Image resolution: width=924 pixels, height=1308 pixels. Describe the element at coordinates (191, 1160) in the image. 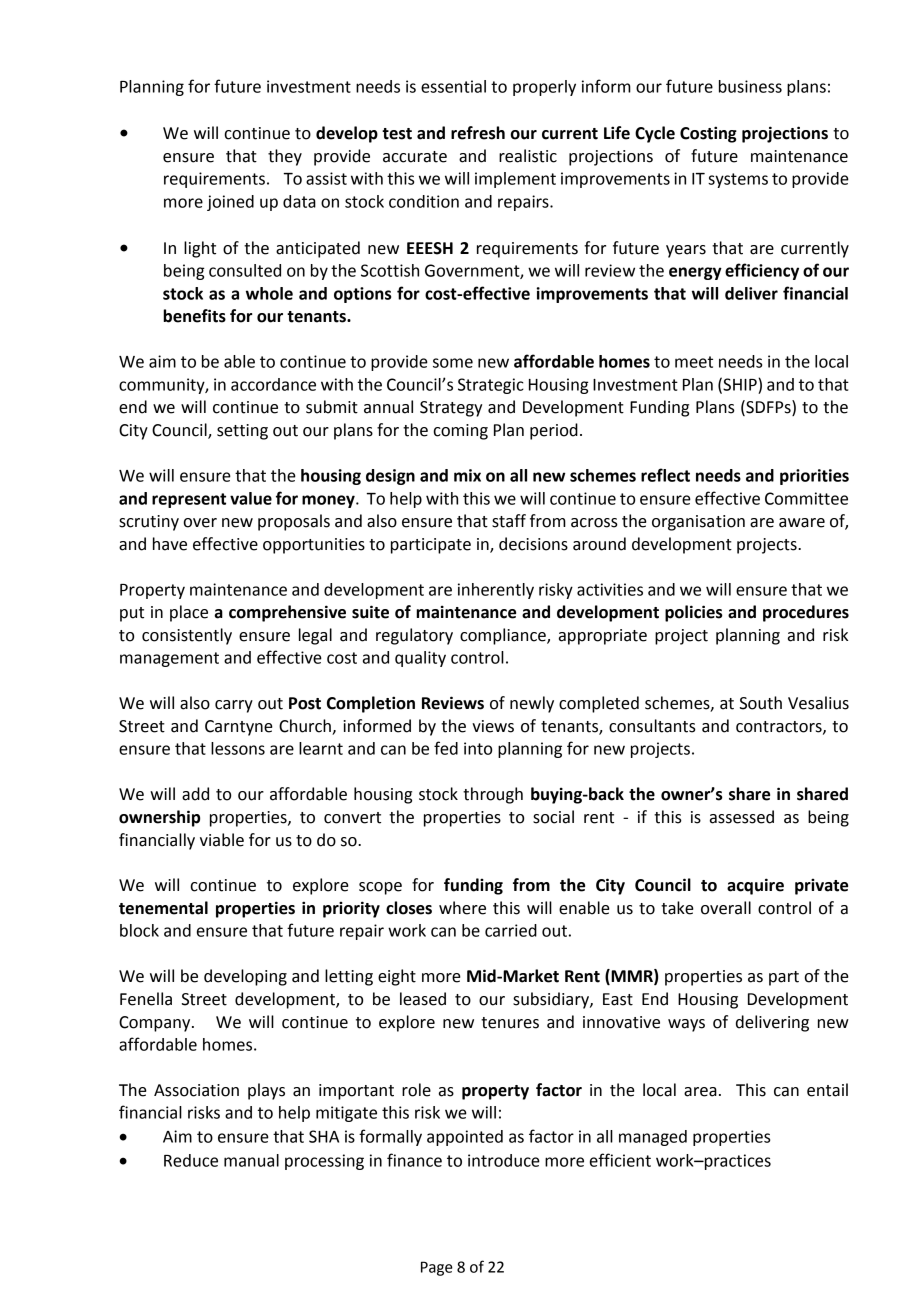

I see `Reduce` at that location.
